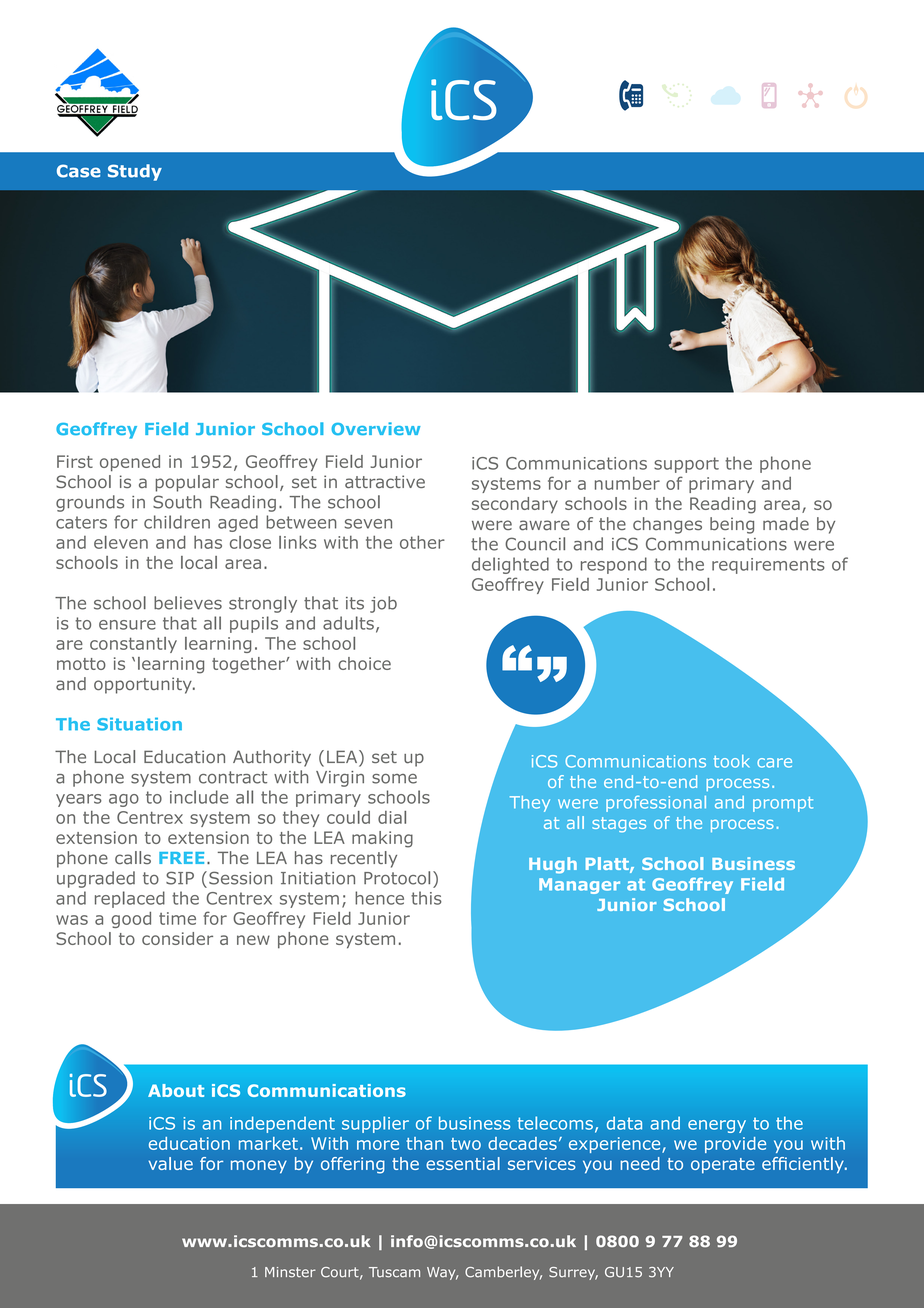 This image has height=1308, width=924. What do you see at coordinates (686, 465) in the image?
I see `support` at bounding box center [686, 465].
